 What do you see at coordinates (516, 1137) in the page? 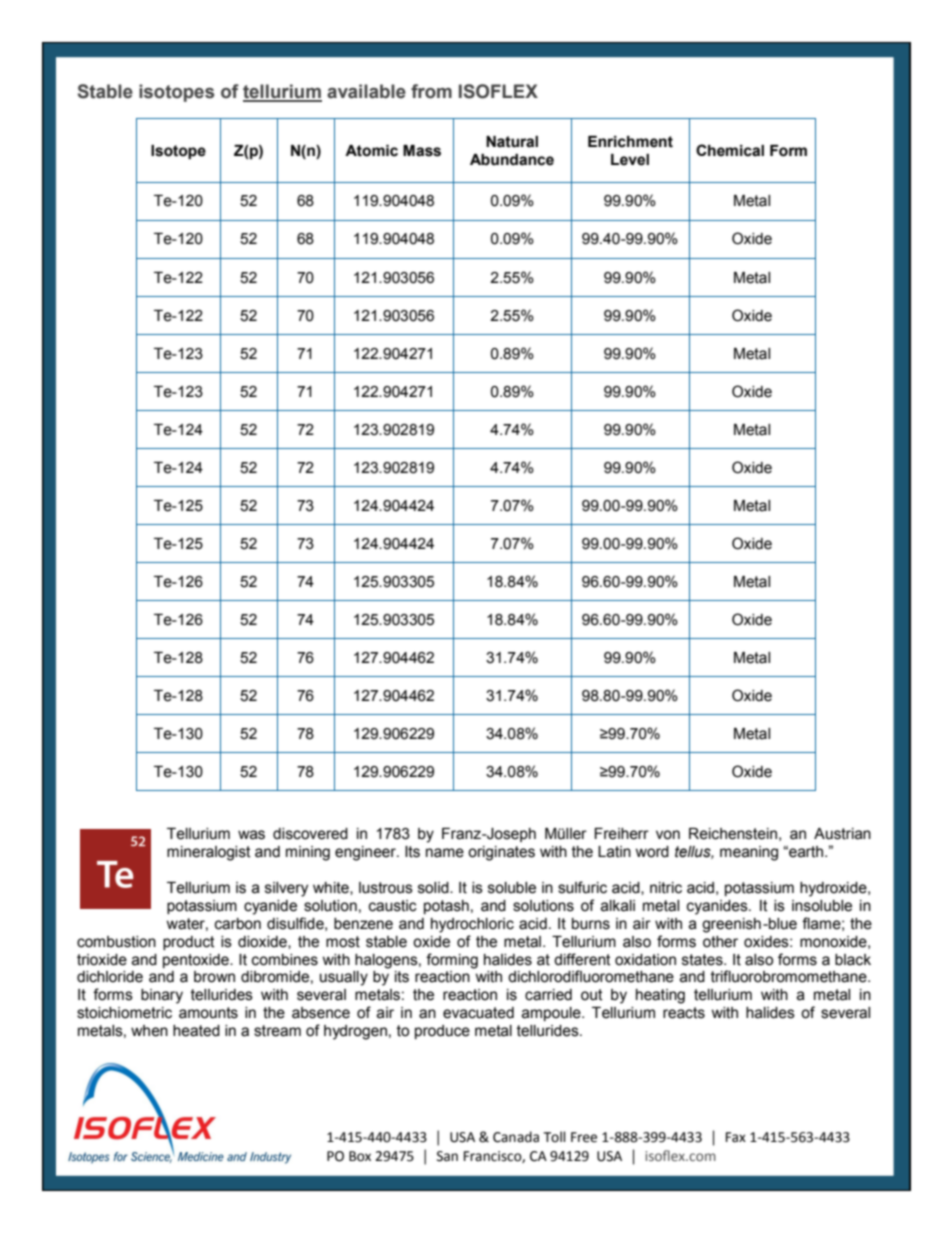
I see `Canada` at bounding box center [516, 1137].
